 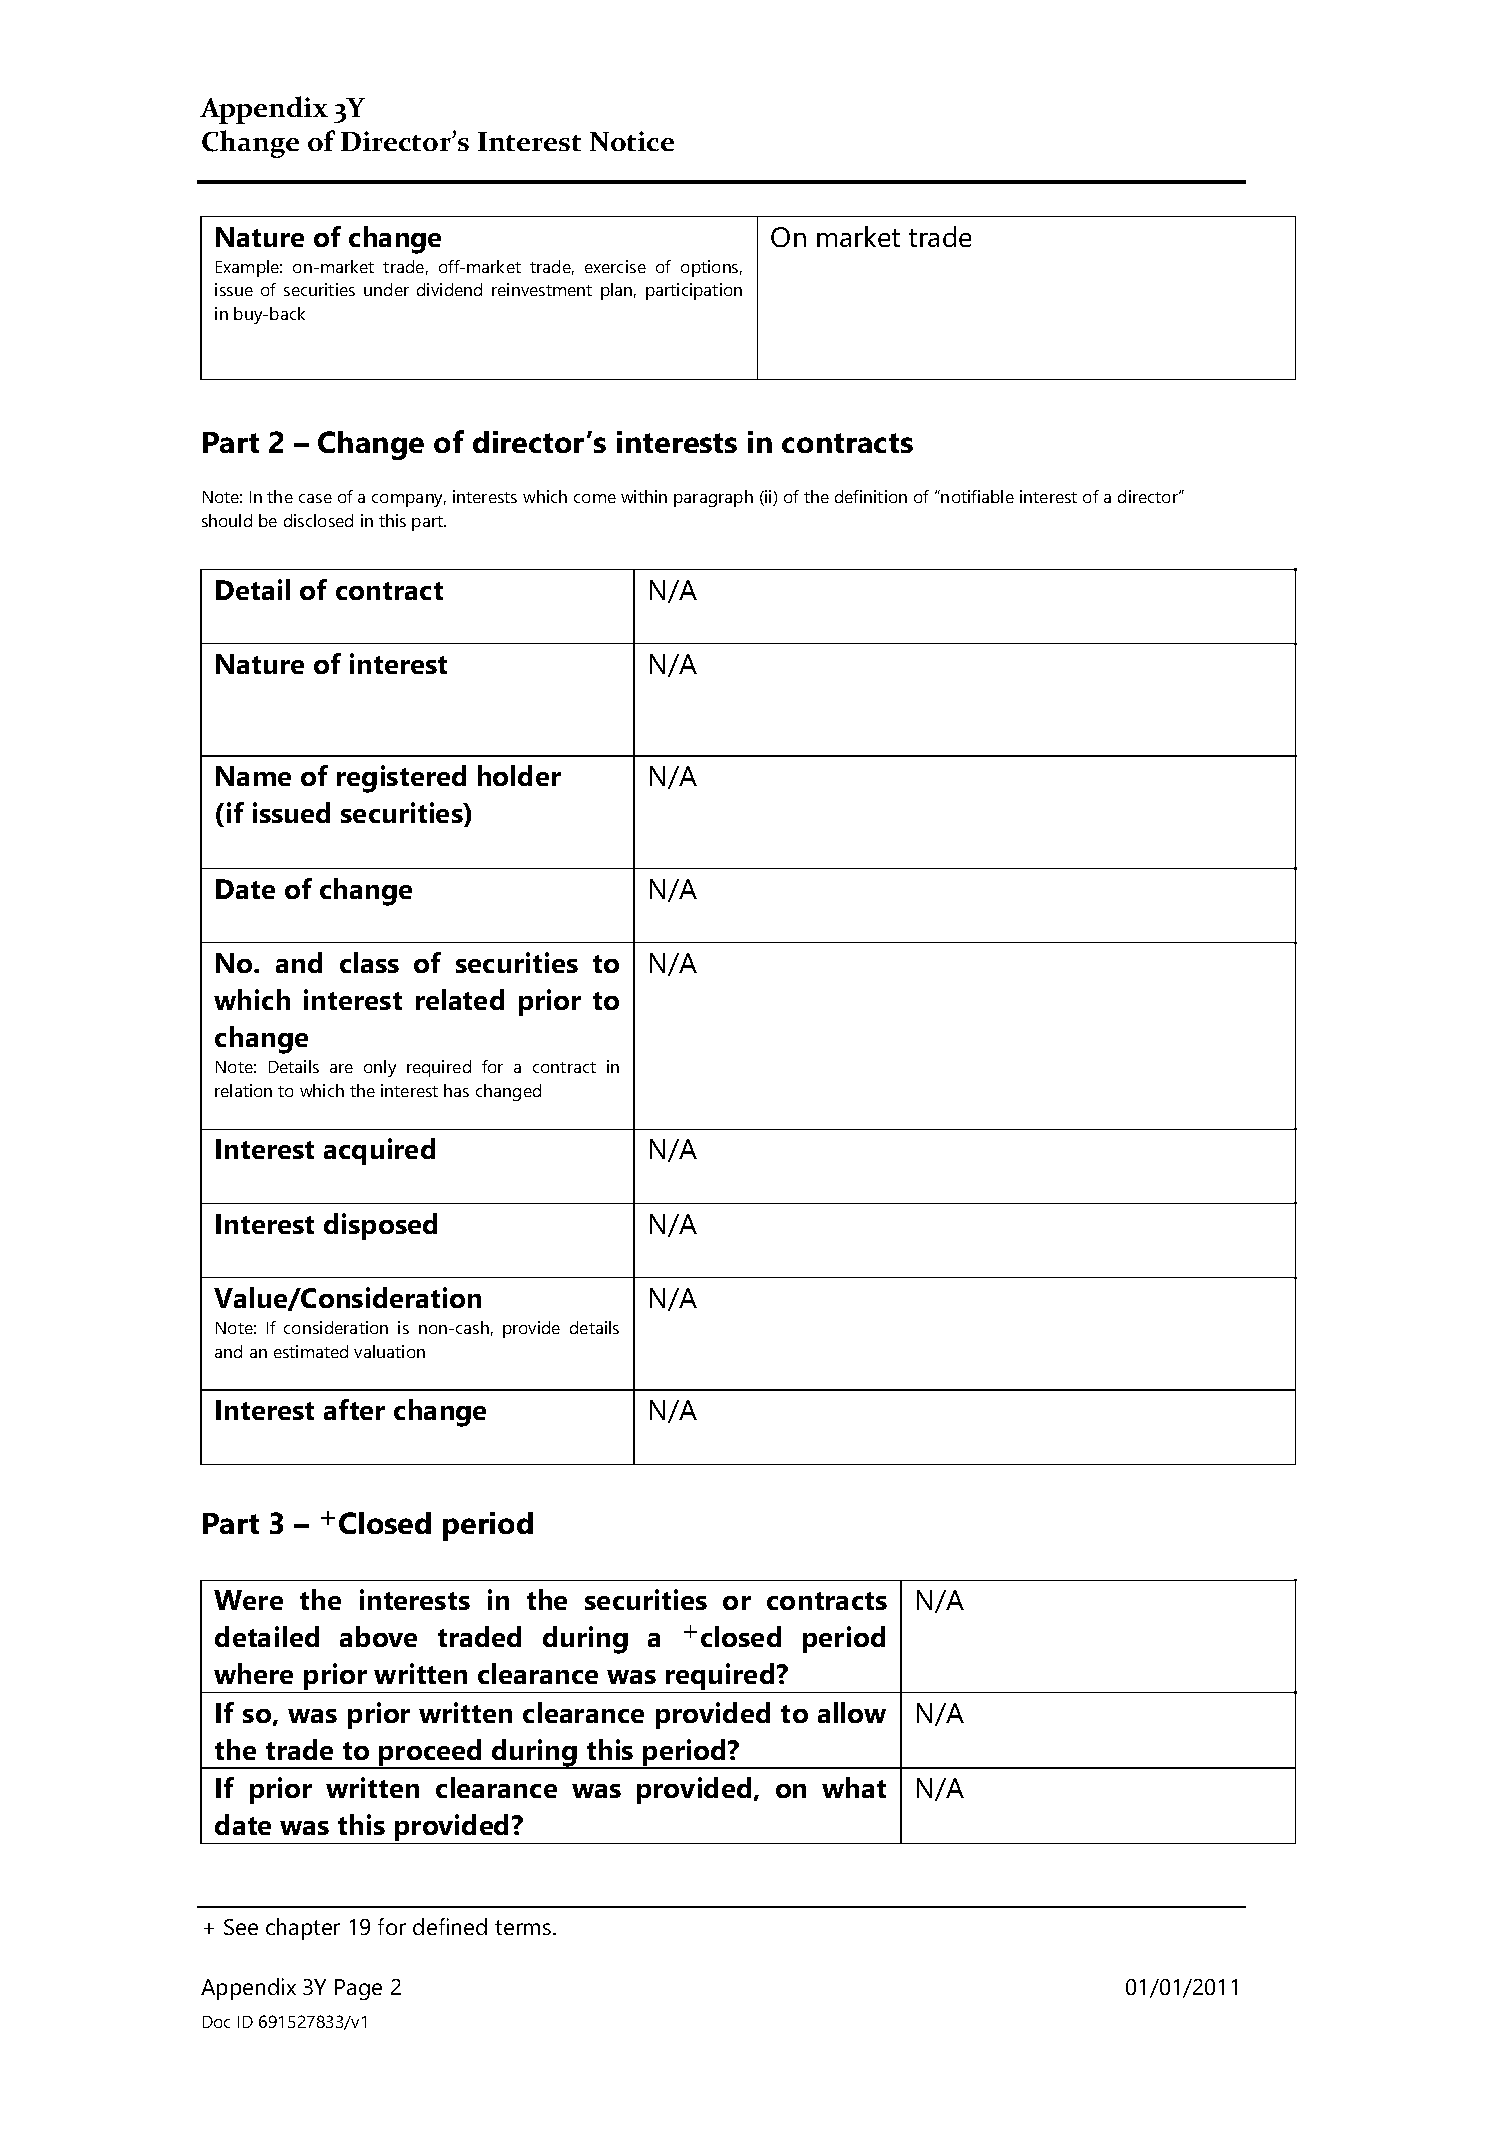 I want to click on are, so click(x=341, y=1068).
